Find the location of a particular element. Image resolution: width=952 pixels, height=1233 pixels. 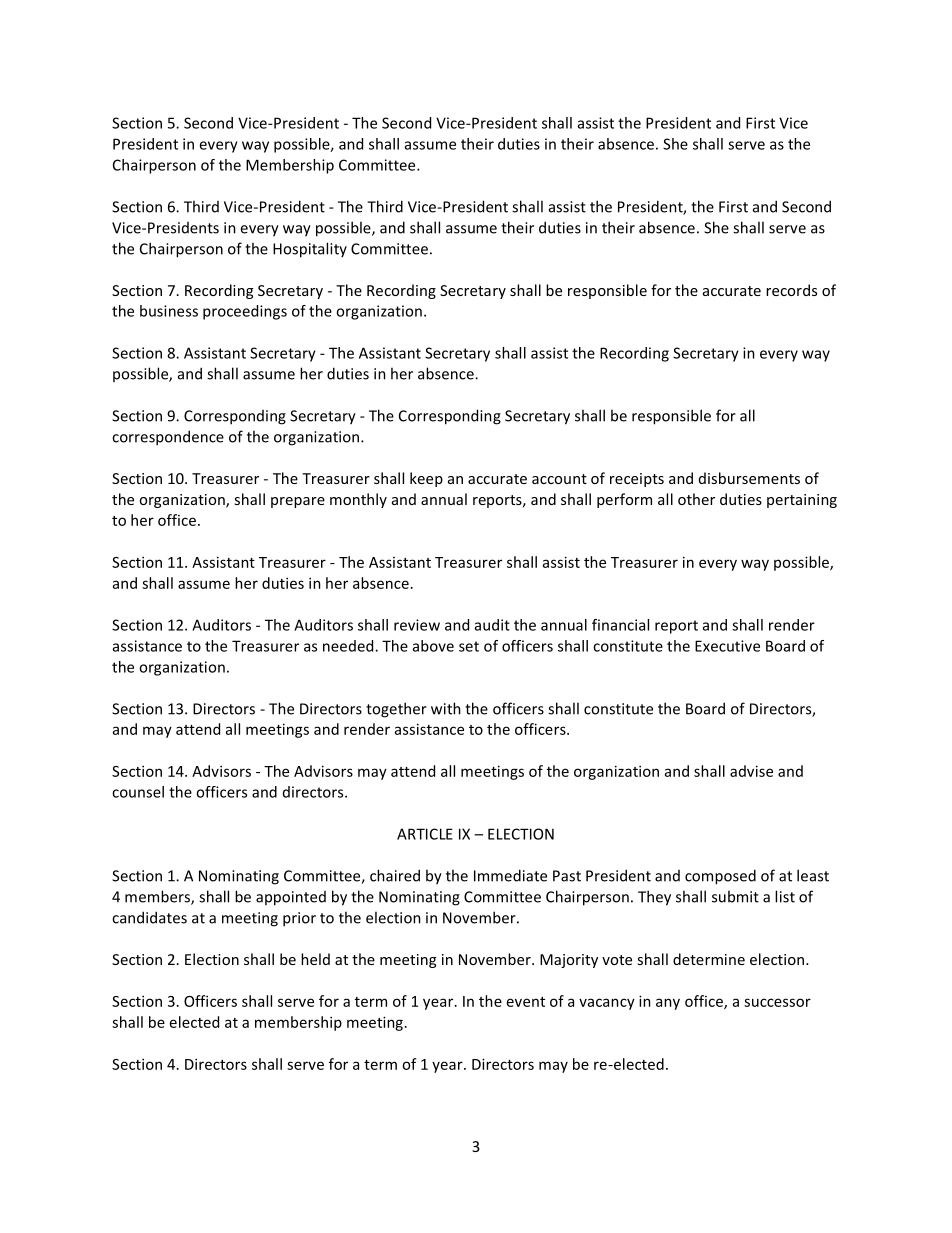

proceedings is located at coordinates (245, 312).
